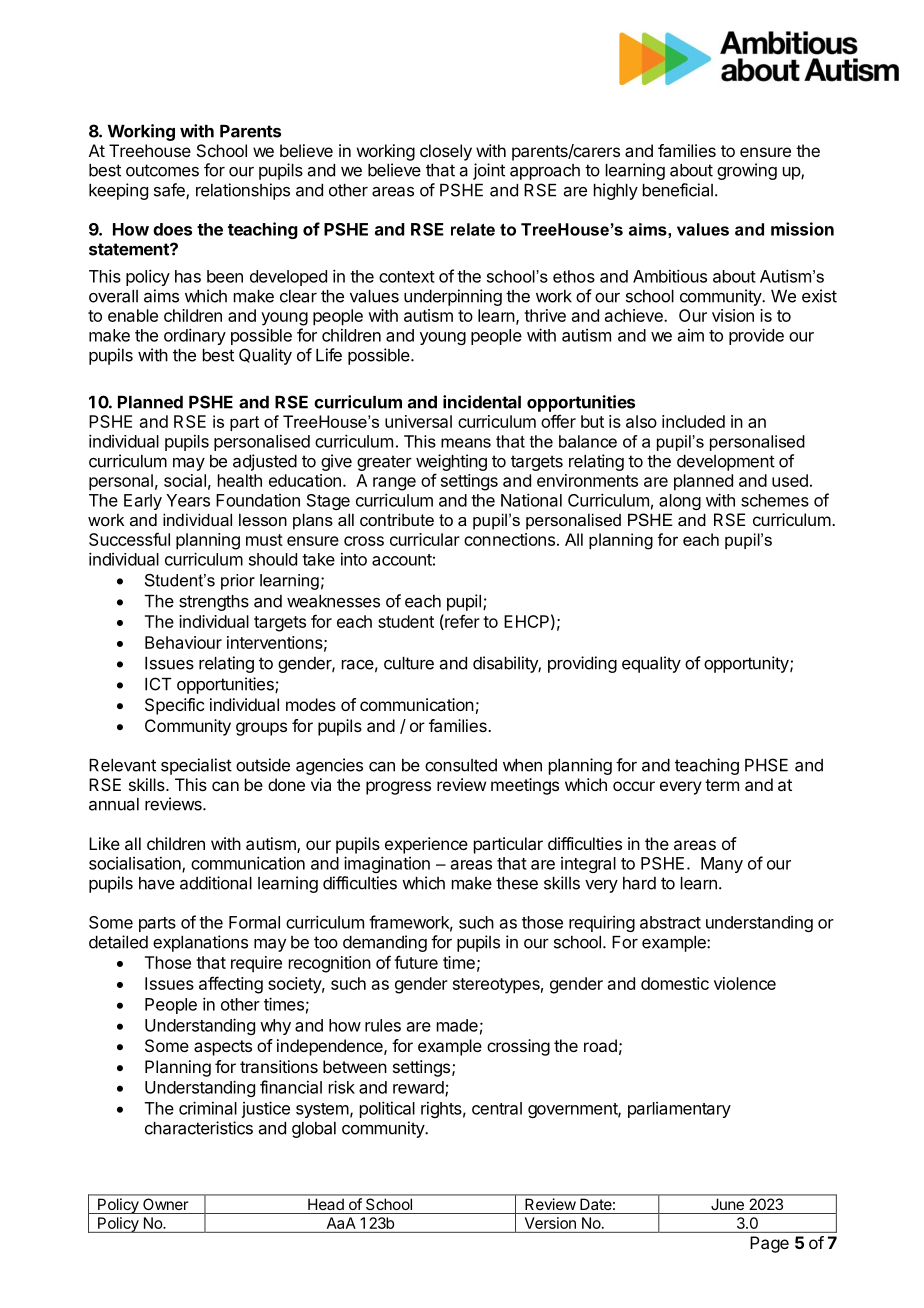  What do you see at coordinates (425, 539) in the image?
I see `curricular` at bounding box center [425, 539].
